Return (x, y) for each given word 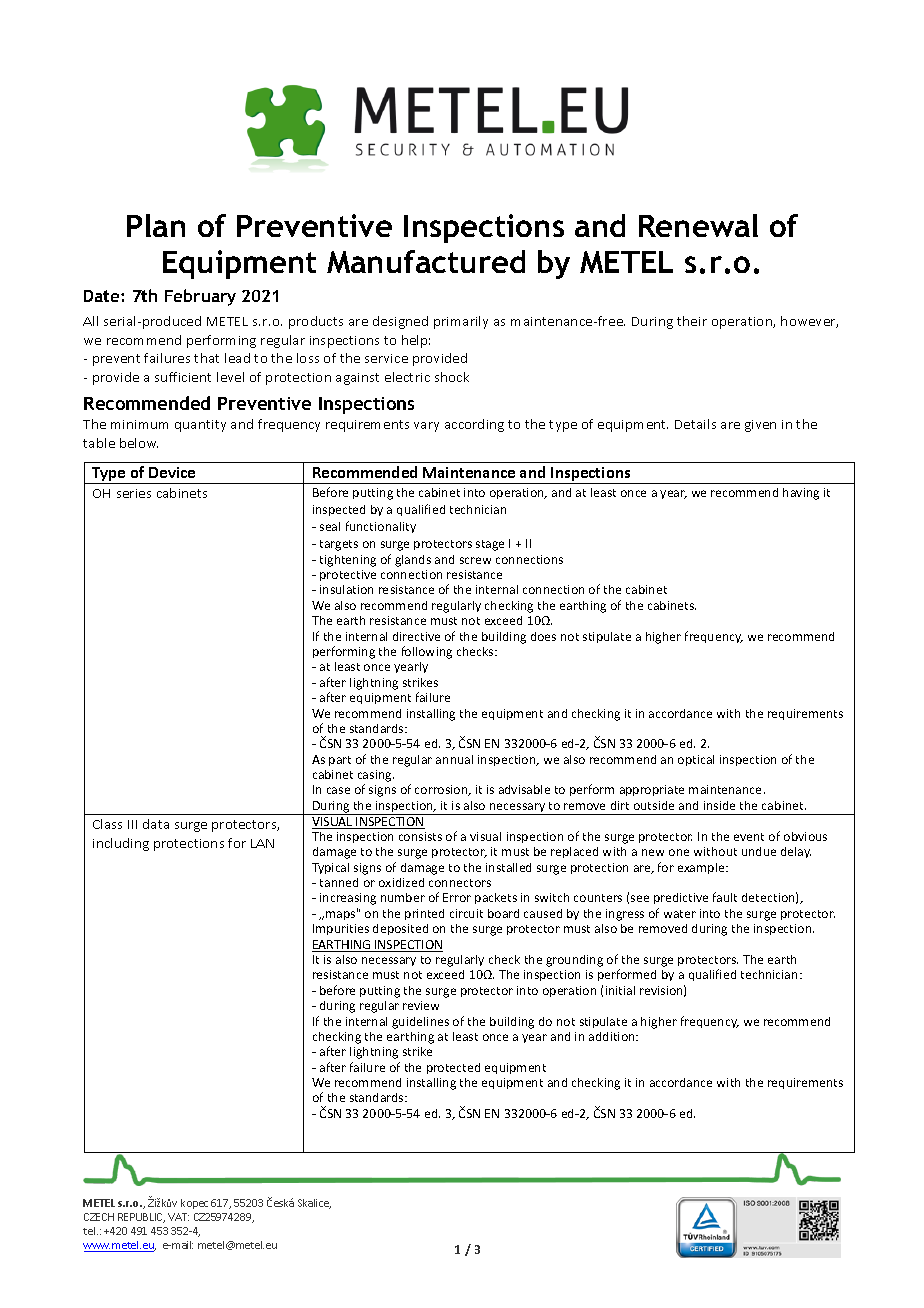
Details (695, 424)
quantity (200, 426)
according (474, 425)
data (156, 824)
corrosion (442, 790)
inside (719, 805)
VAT (178, 1217)
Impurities (341, 929)
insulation (346, 589)
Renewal (698, 225)
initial (620, 990)
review (421, 1005)
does (543, 636)
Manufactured (426, 261)
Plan (156, 225)
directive (416, 636)
